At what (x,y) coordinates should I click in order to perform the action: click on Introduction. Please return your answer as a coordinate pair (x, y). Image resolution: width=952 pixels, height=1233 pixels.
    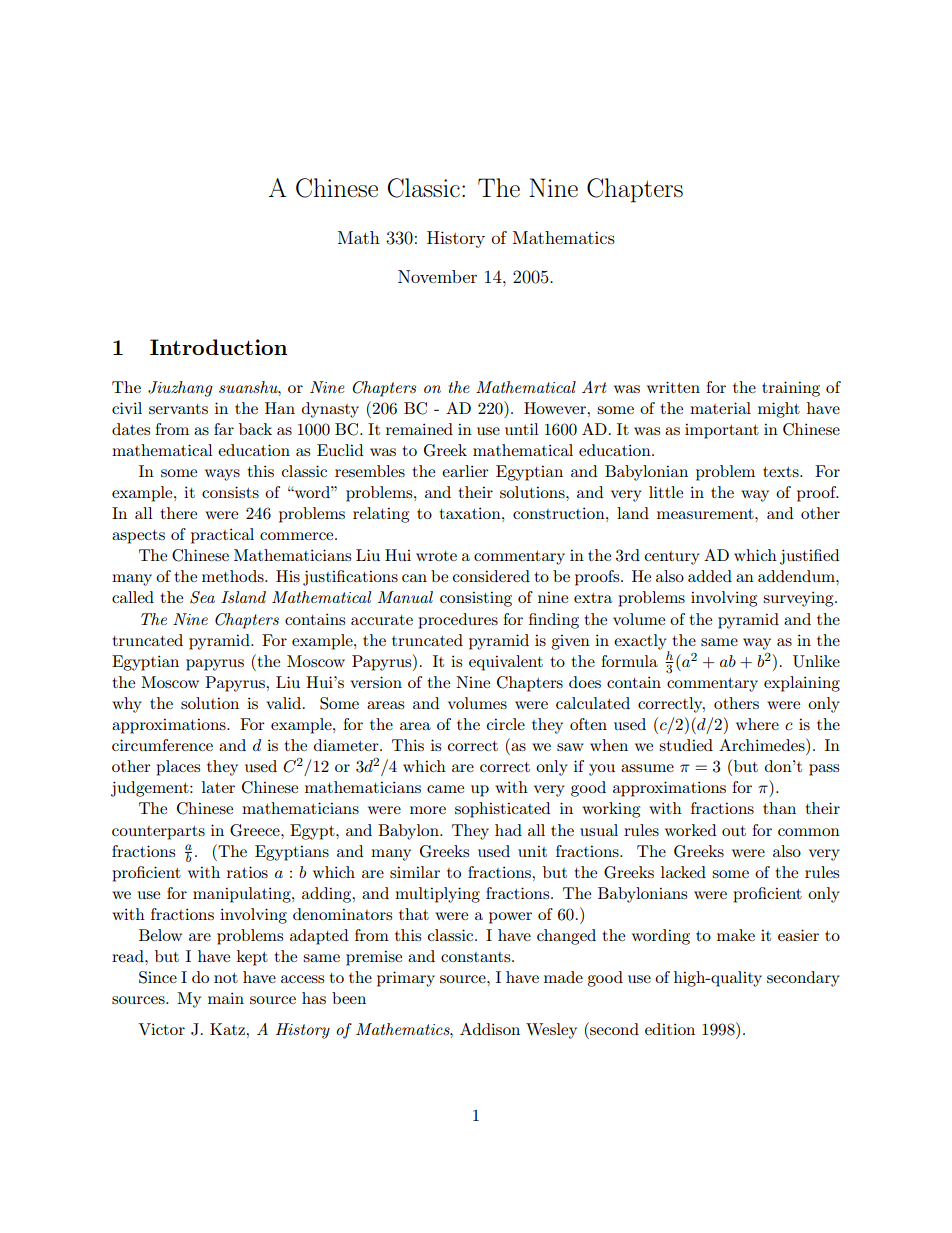
    Looking at the image, I should click on (218, 347).
